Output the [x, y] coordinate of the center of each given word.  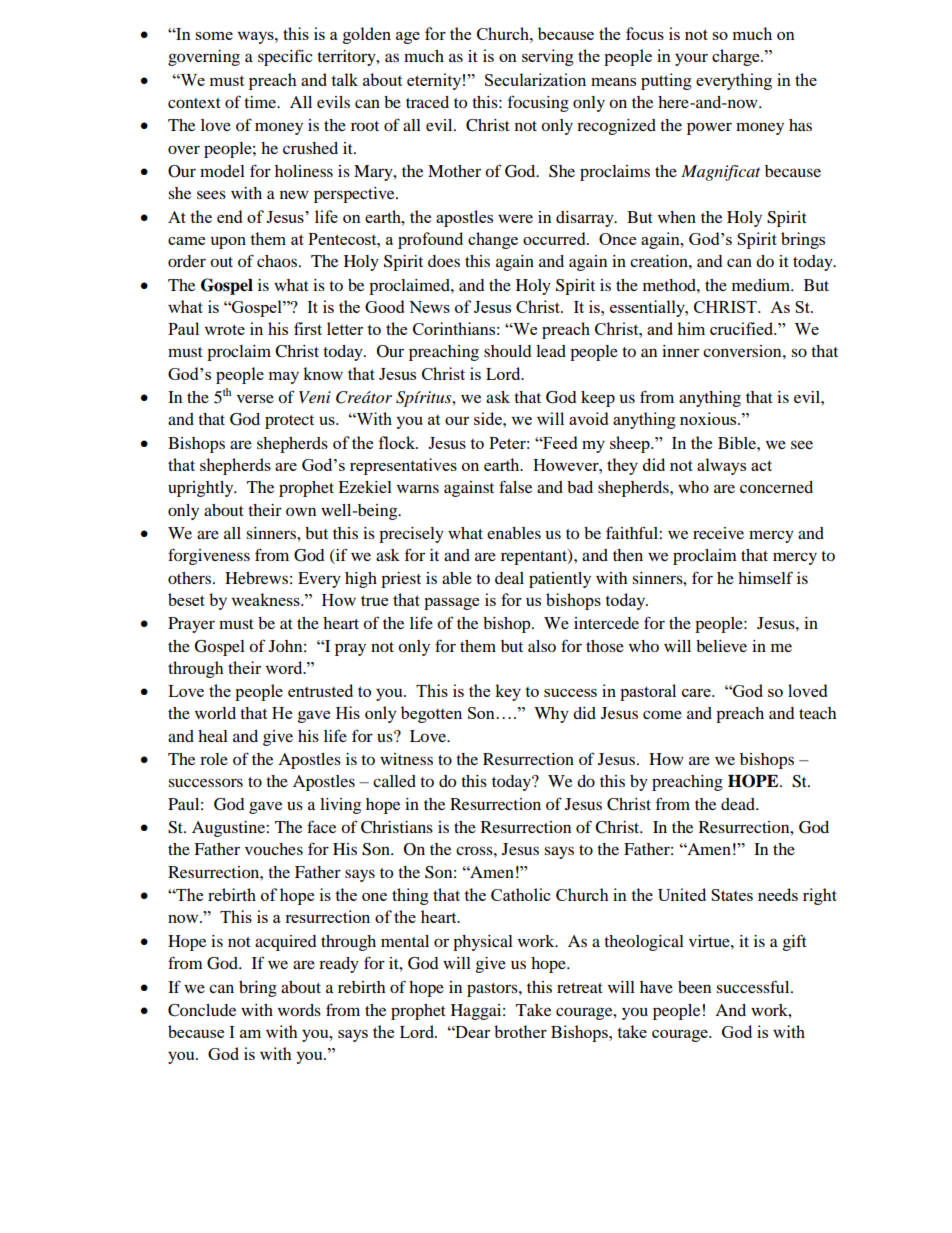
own [301, 511]
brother [520, 1031]
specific [285, 57]
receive [718, 533]
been [694, 987]
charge [737, 57]
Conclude [202, 1010]
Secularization [535, 79]
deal [509, 578]
